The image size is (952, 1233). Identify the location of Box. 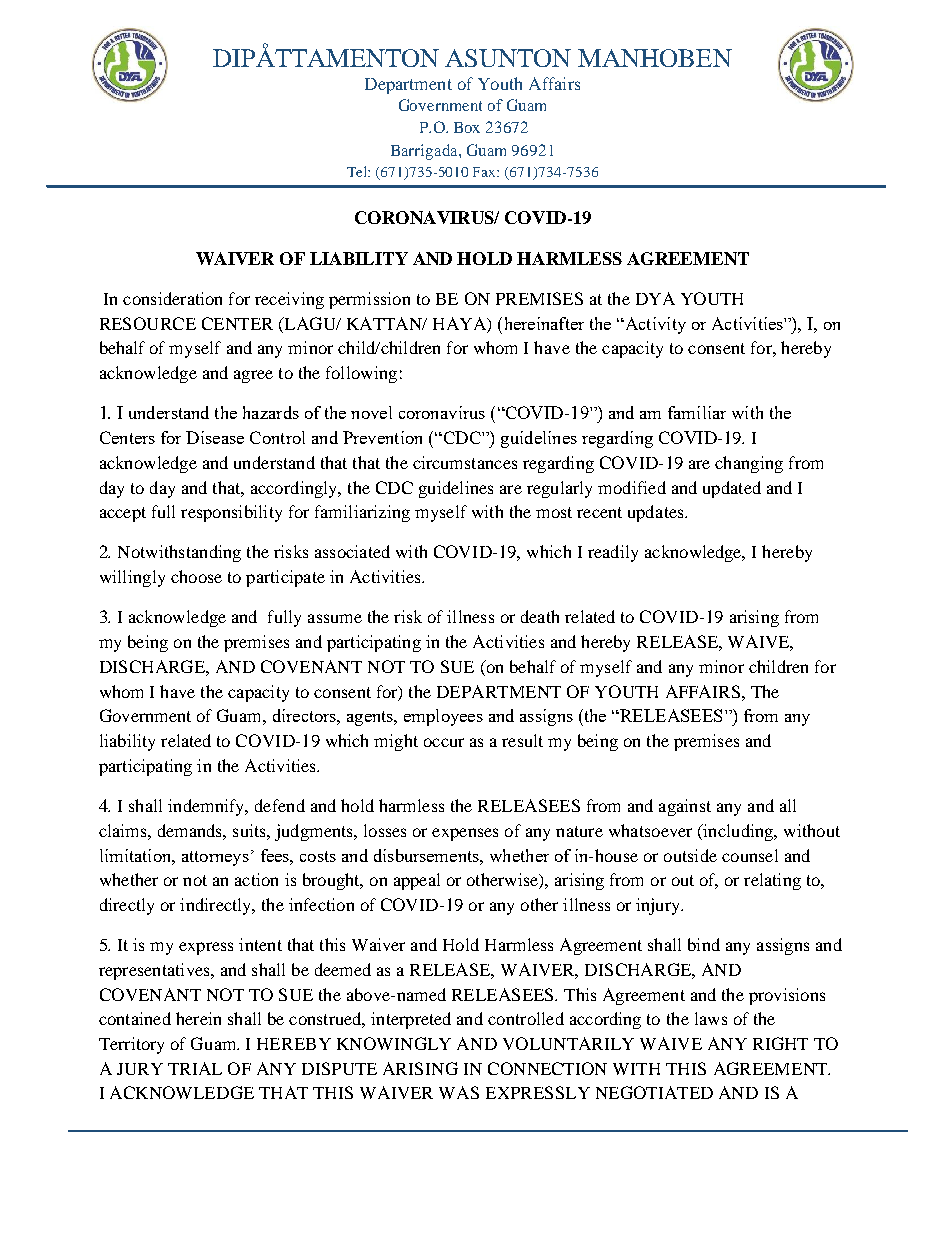
(467, 127).
